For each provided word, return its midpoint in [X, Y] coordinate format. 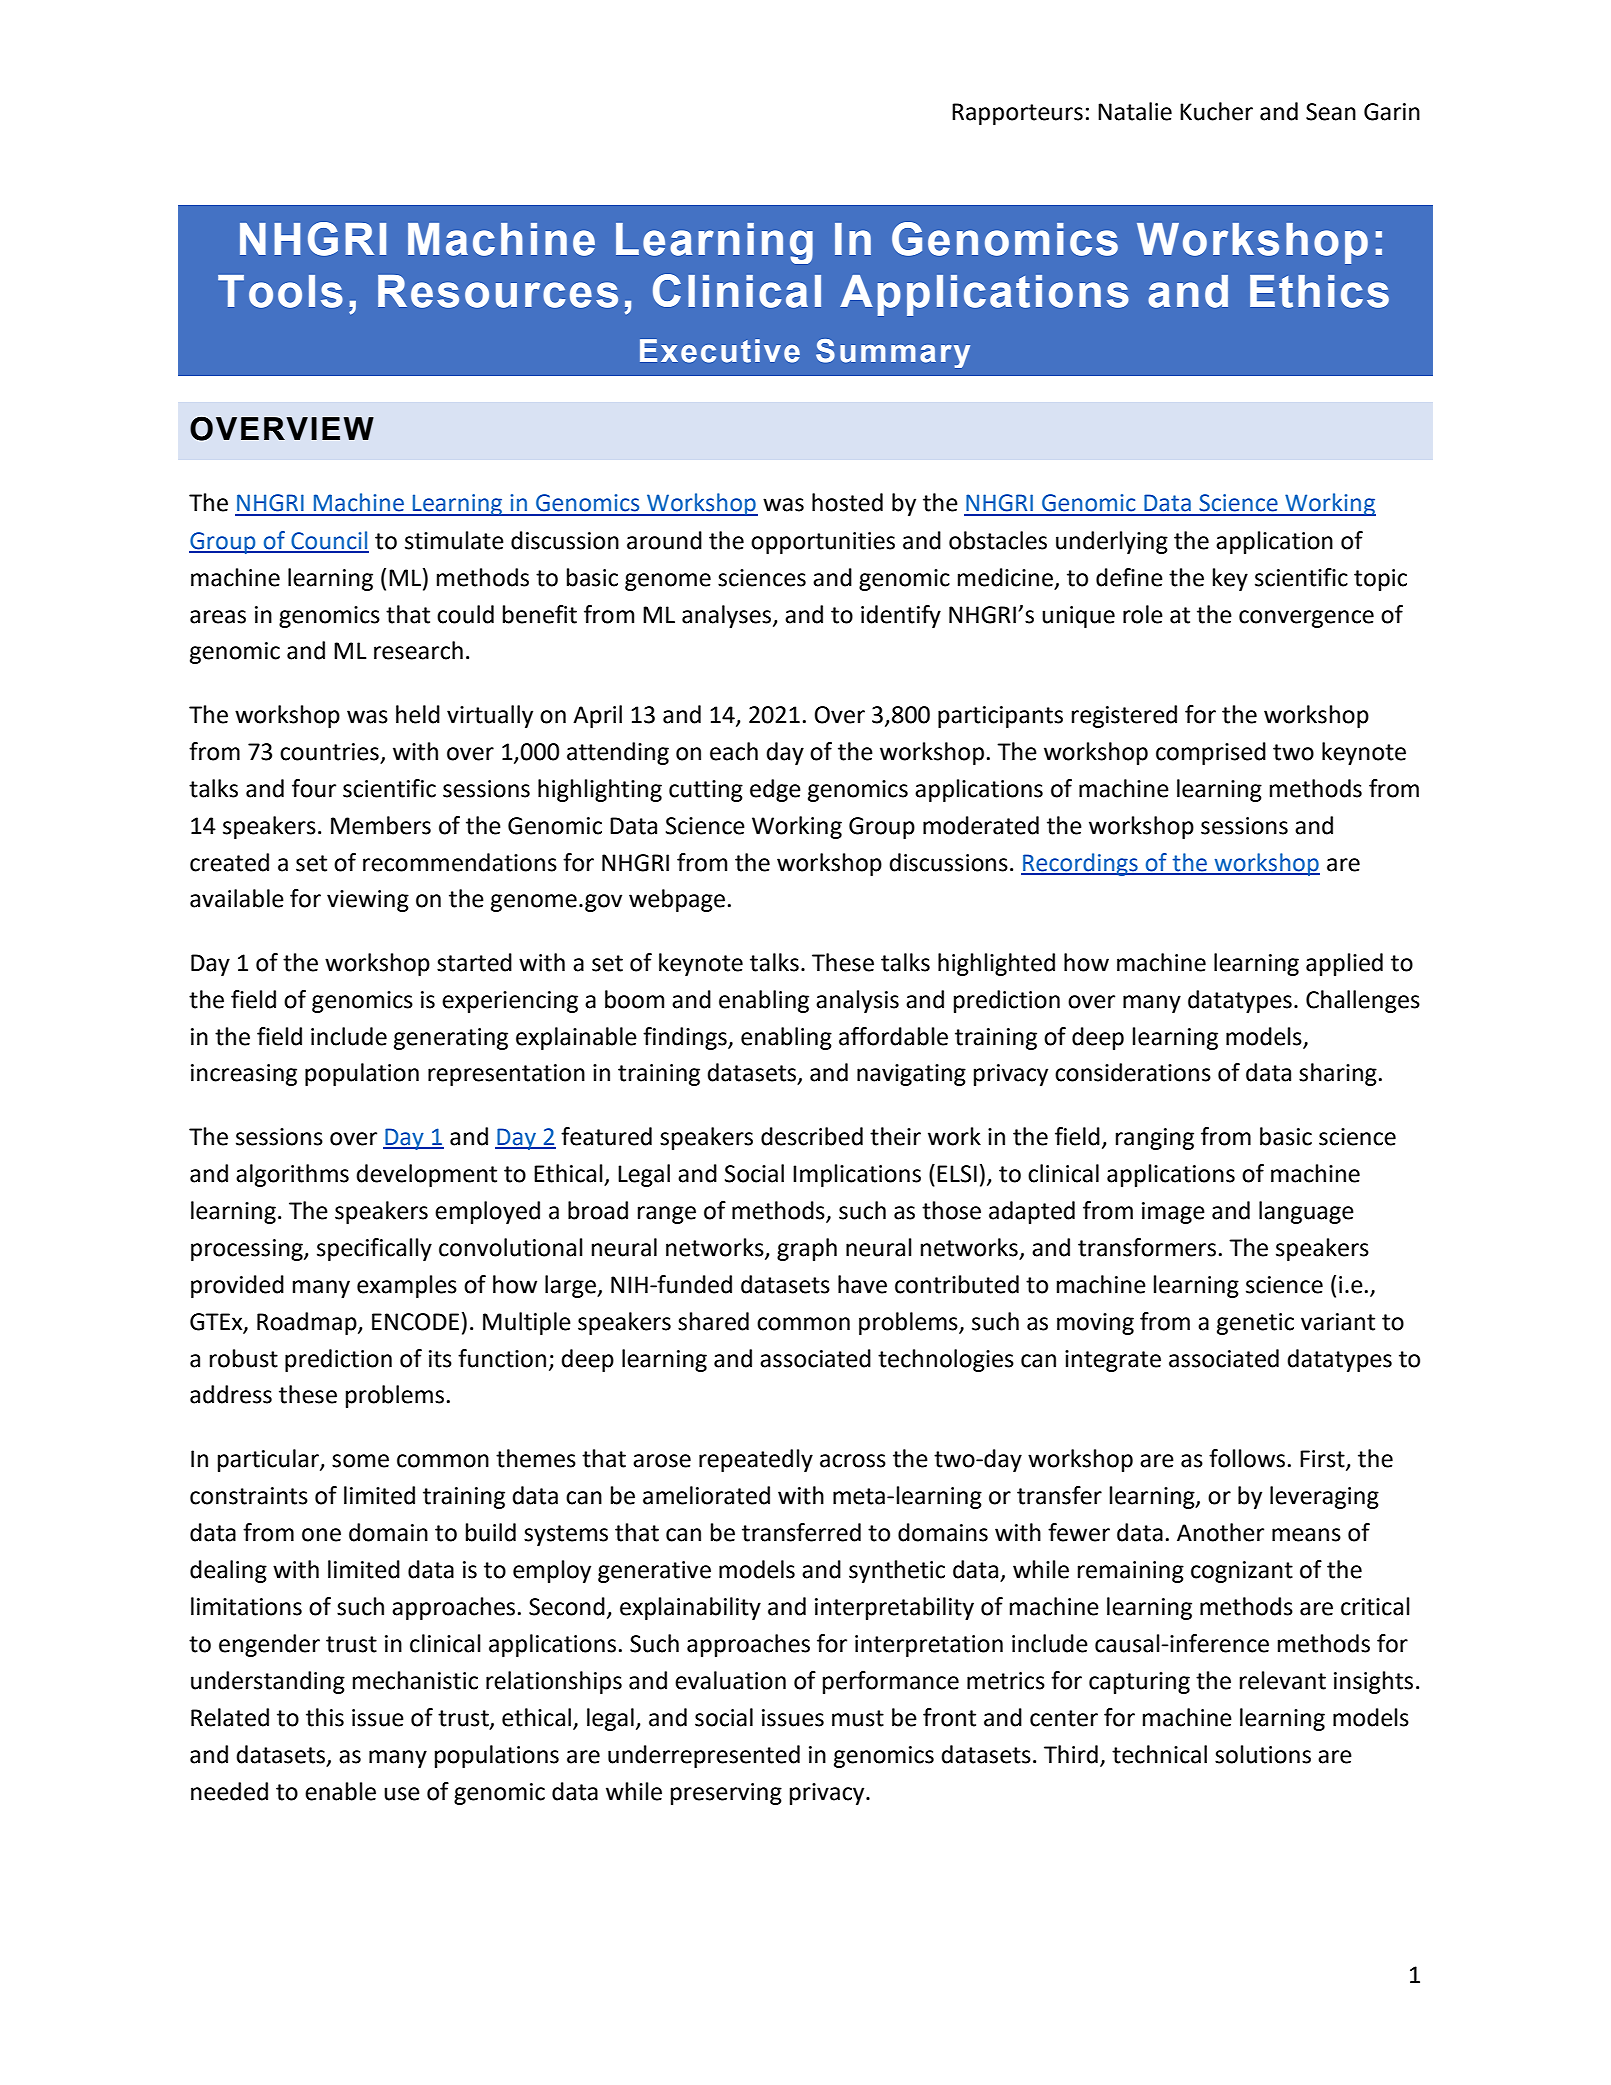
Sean [1331, 112]
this [325, 1717]
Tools [280, 291]
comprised [1211, 753]
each [734, 751]
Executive [720, 351]
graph [807, 1249]
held [418, 714]
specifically [374, 1249]
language [1306, 1212]
